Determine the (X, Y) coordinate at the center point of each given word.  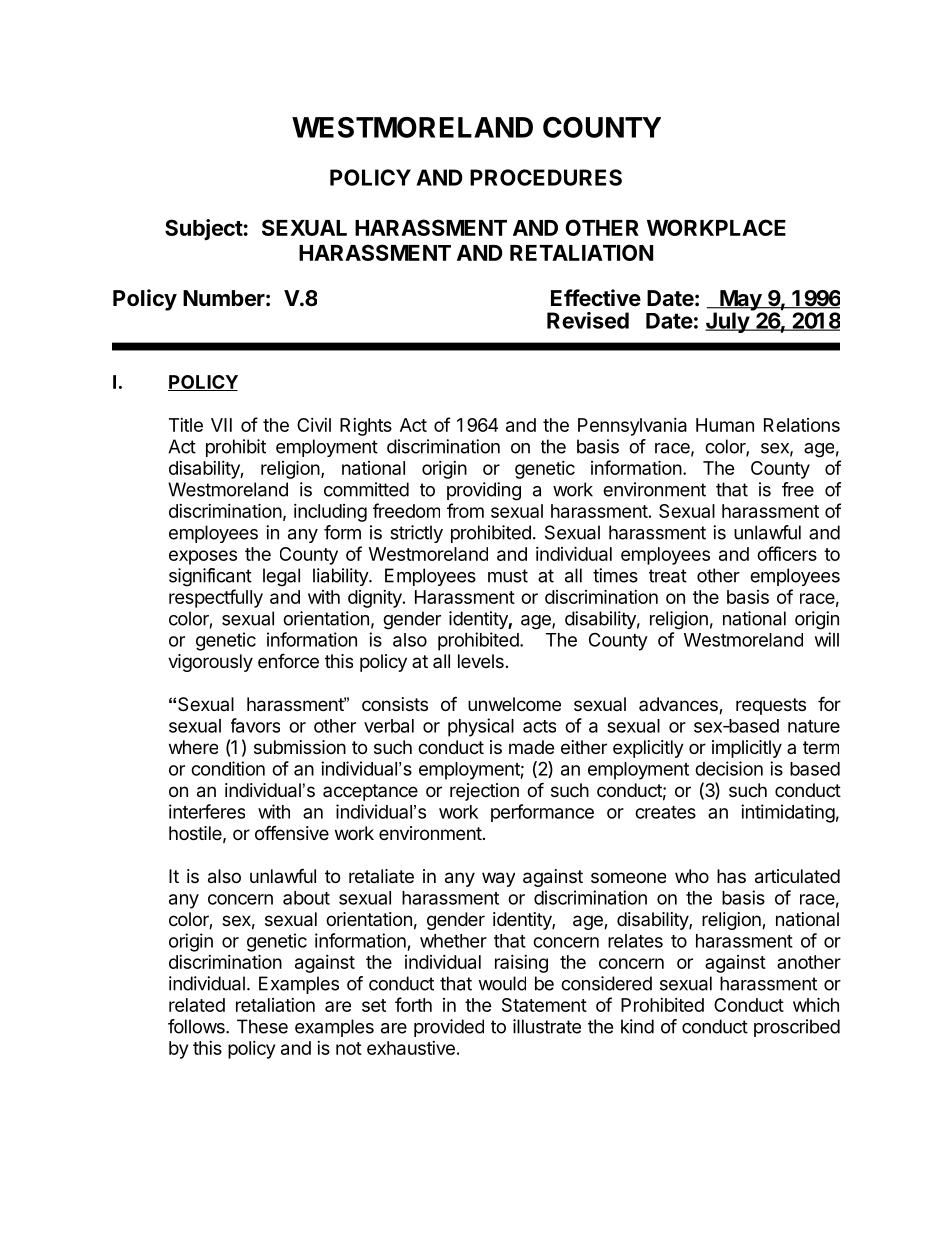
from (465, 510)
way (498, 879)
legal (281, 577)
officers (787, 553)
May (740, 301)
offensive (292, 832)
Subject (204, 229)
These (262, 1026)
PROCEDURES (546, 177)
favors (255, 725)
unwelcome (514, 704)
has (731, 876)
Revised (588, 320)
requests (771, 706)
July (728, 322)
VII (221, 425)
